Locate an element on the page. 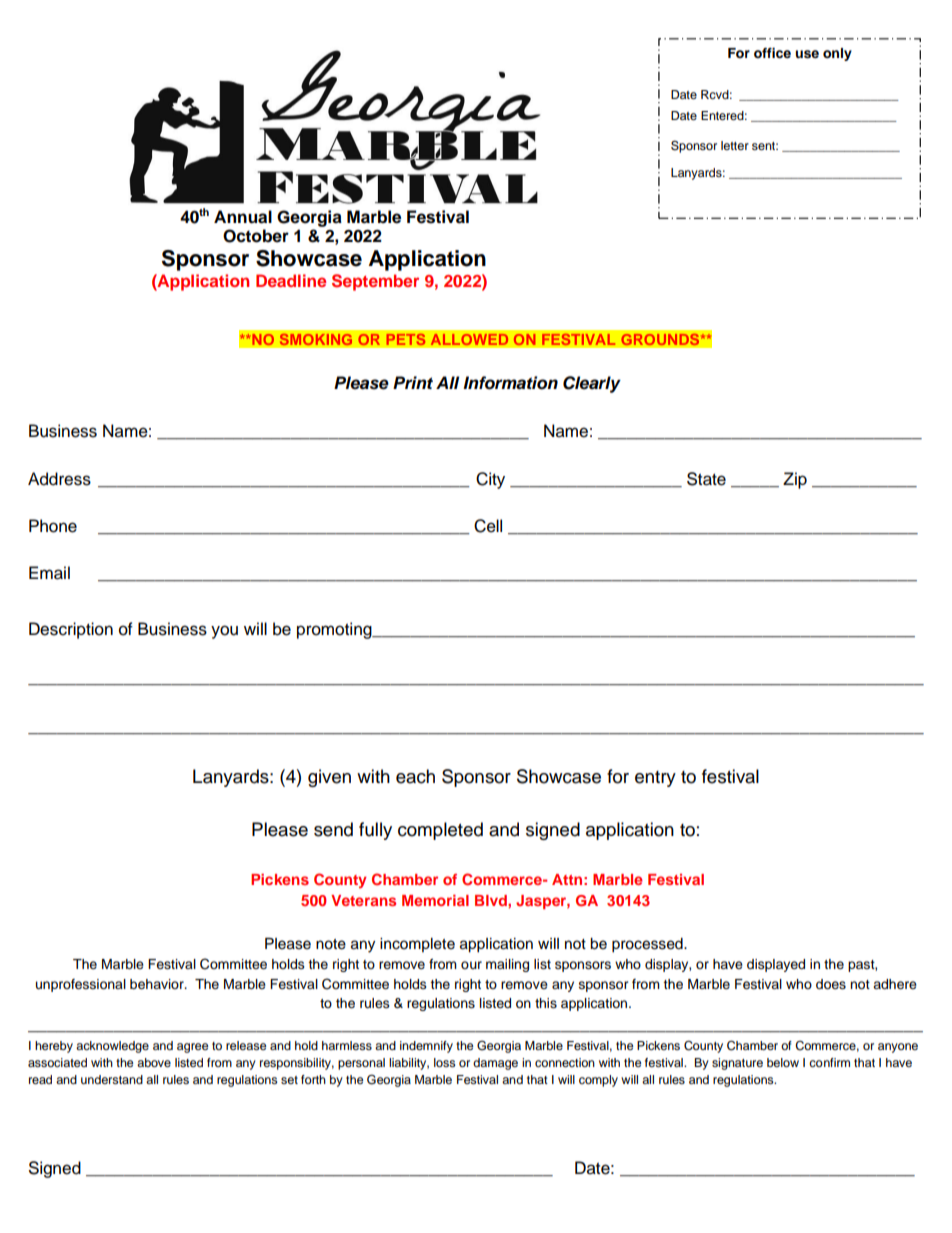 This document has height=1233, width=952. above is located at coordinates (154, 1062).
